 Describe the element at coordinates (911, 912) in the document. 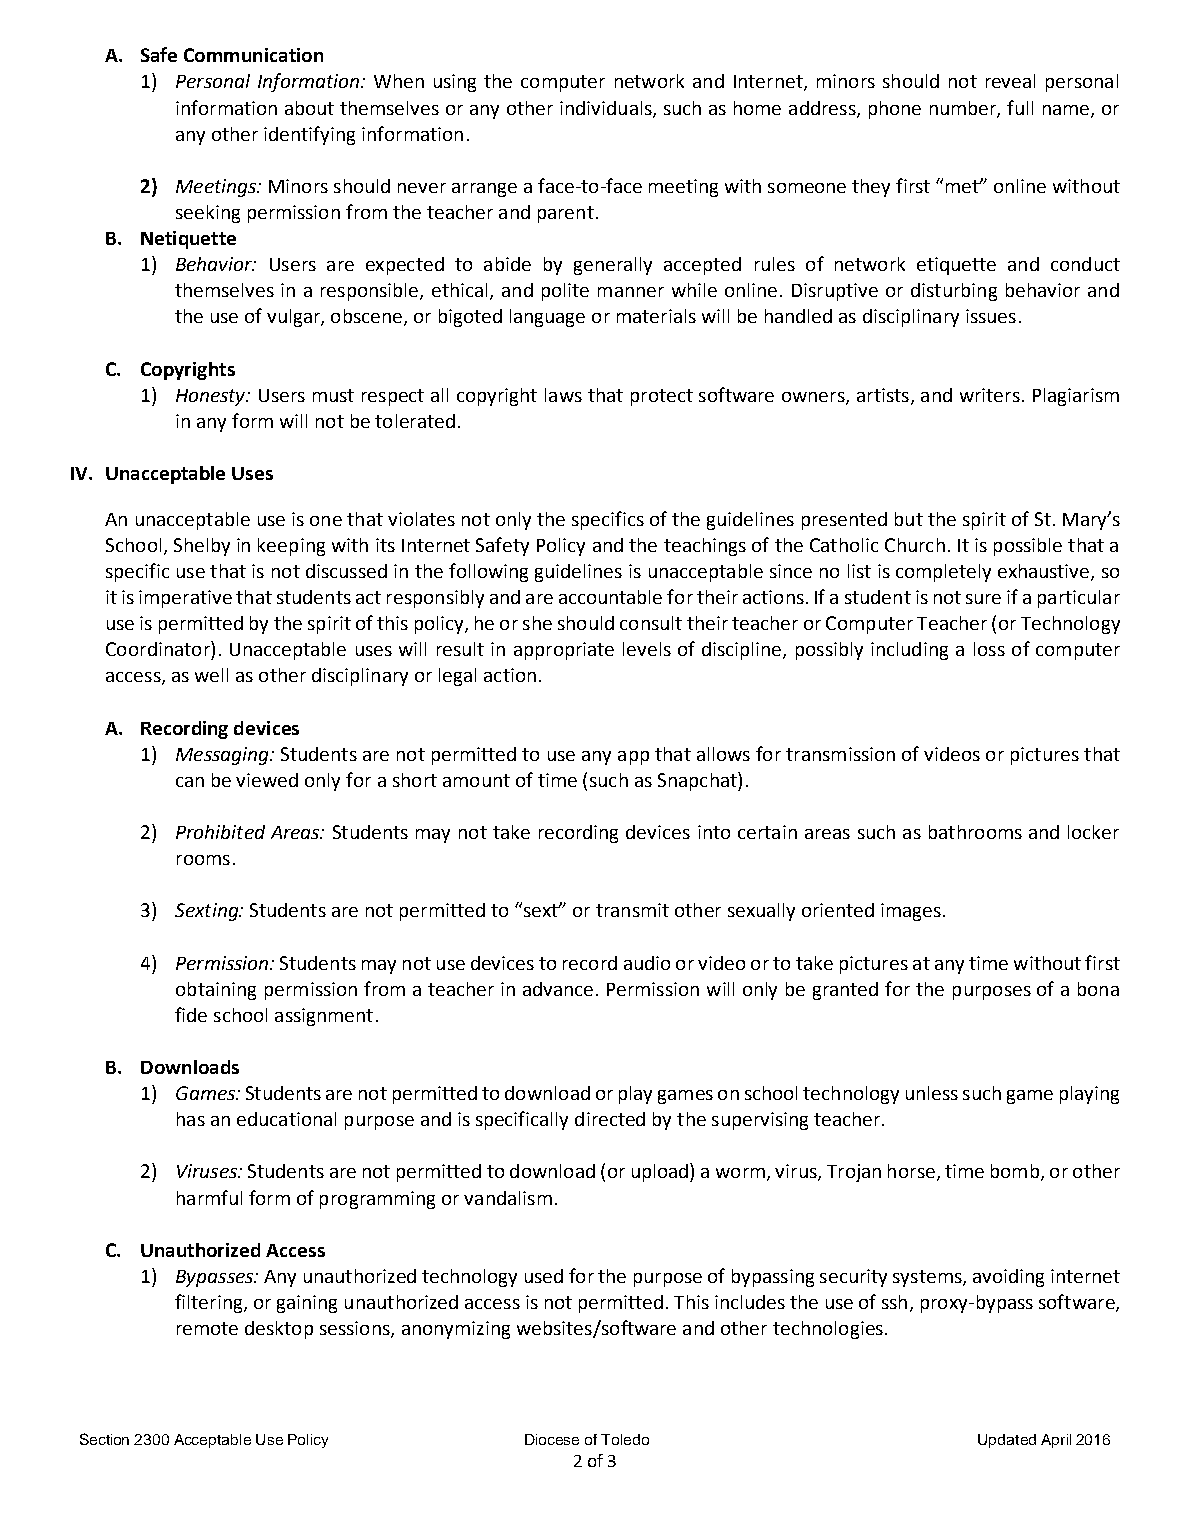

I see `images` at that location.
